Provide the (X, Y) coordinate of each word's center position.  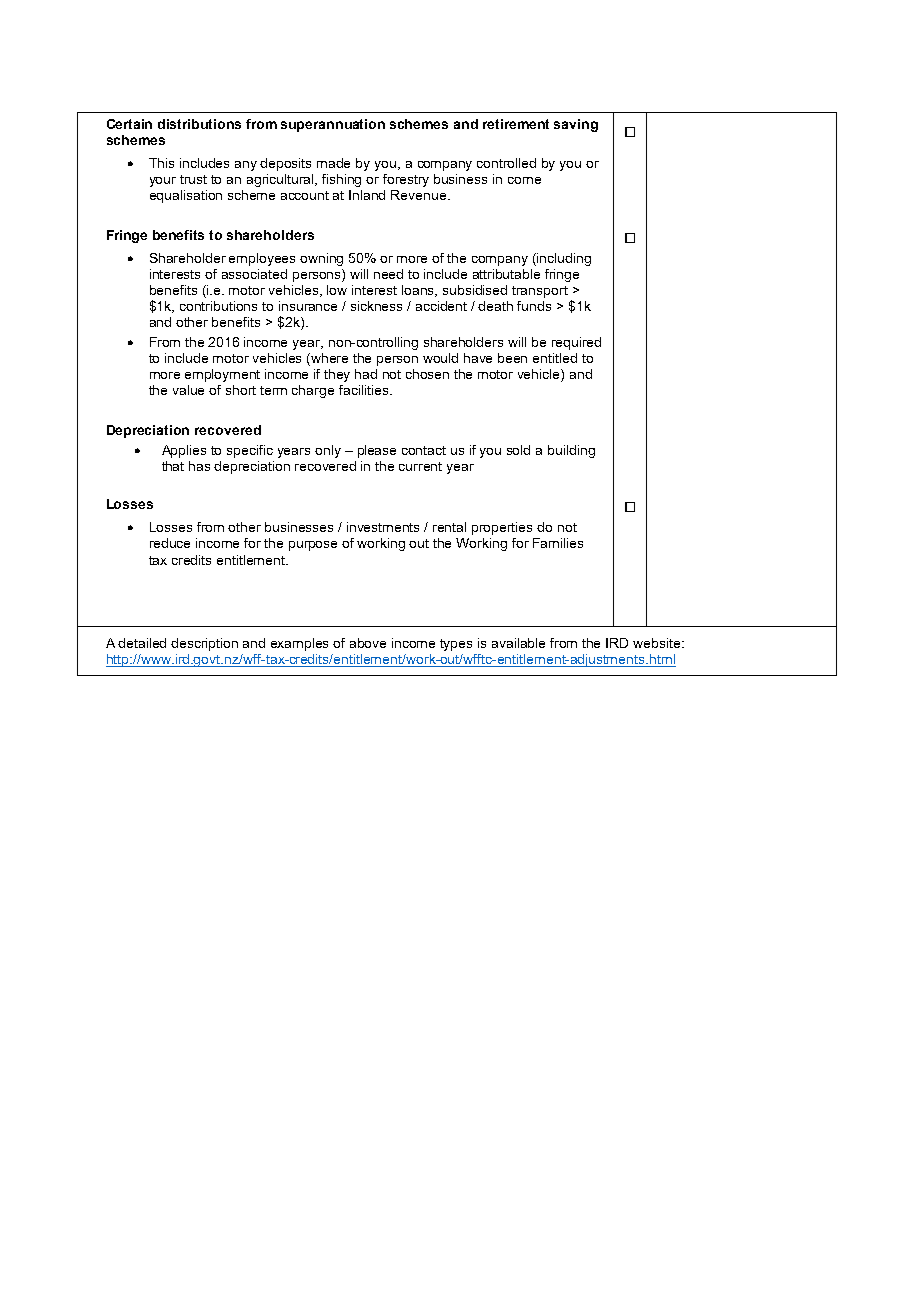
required (576, 343)
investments (383, 527)
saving (576, 125)
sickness (376, 306)
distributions (199, 124)
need (388, 274)
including (563, 259)
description (204, 644)
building (571, 451)
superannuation (333, 125)
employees (262, 259)
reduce (170, 543)
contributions (218, 306)
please (377, 451)
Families (558, 543)
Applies (184, 451)
